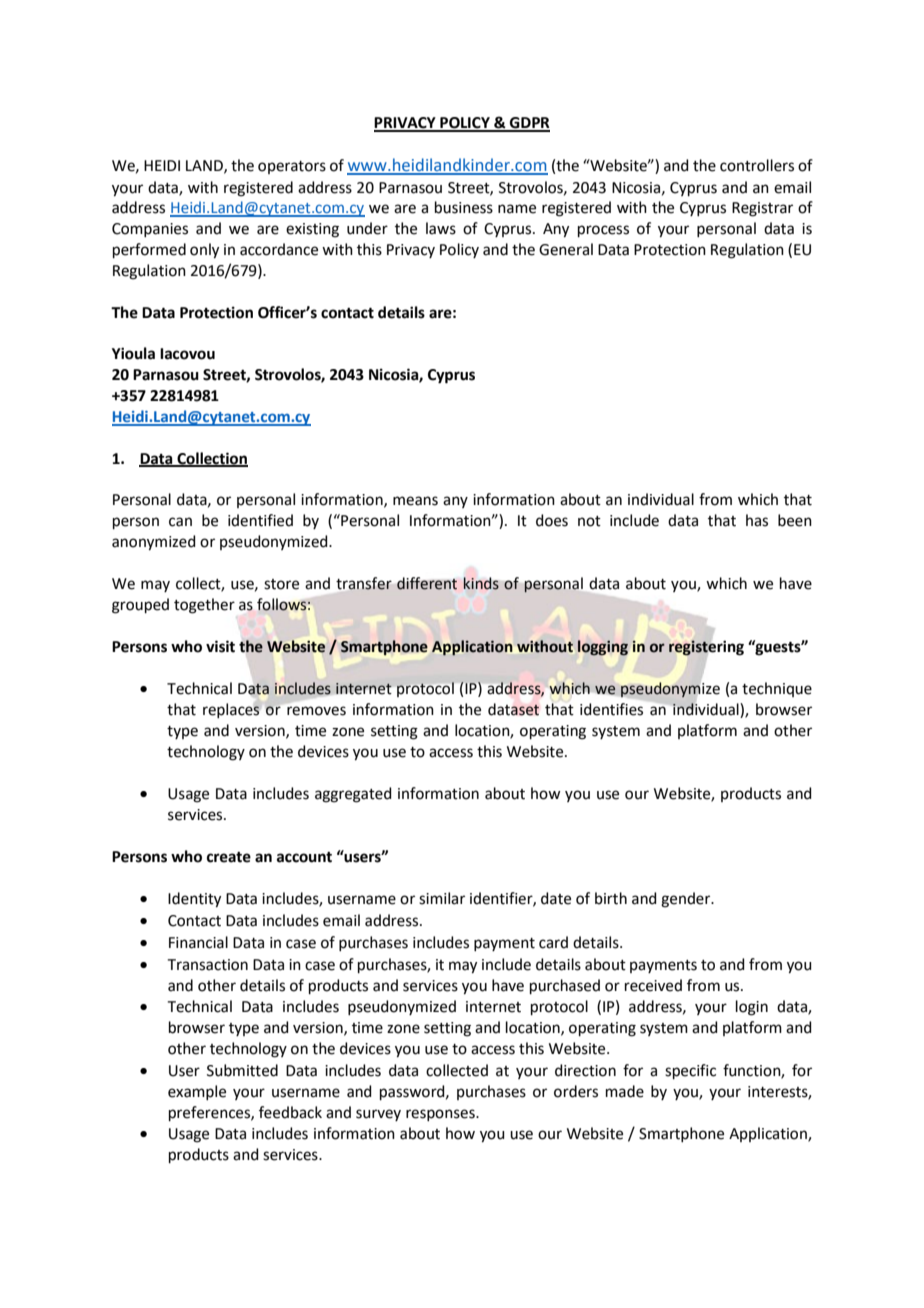  I want to click on operators, so click(292, 167).
